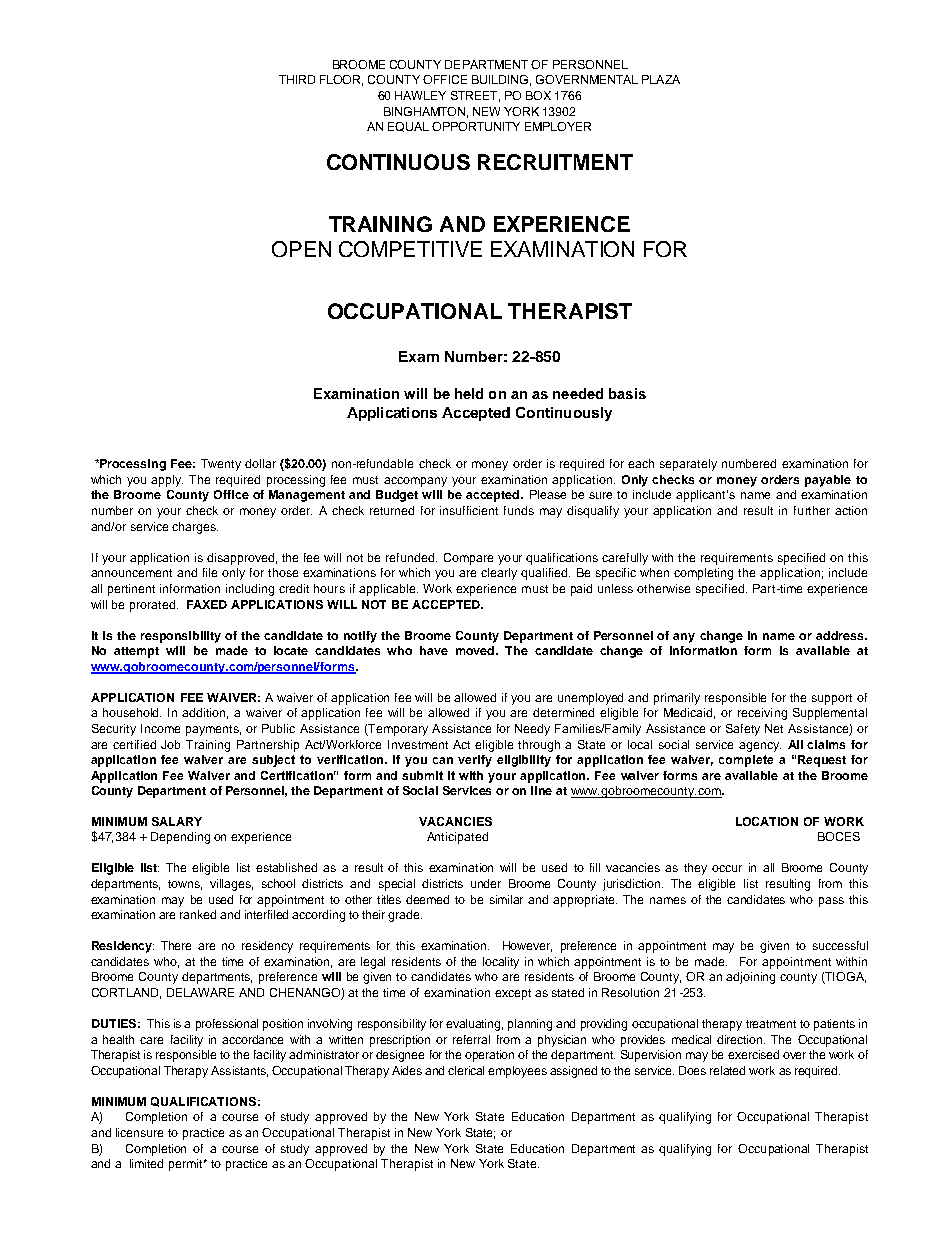 The height and width of the screenshot is (1233, 952). What do you see at coordinates (661, 79) in the screenshot?
I see `PLAZA` at bounding box center [661, 79].
